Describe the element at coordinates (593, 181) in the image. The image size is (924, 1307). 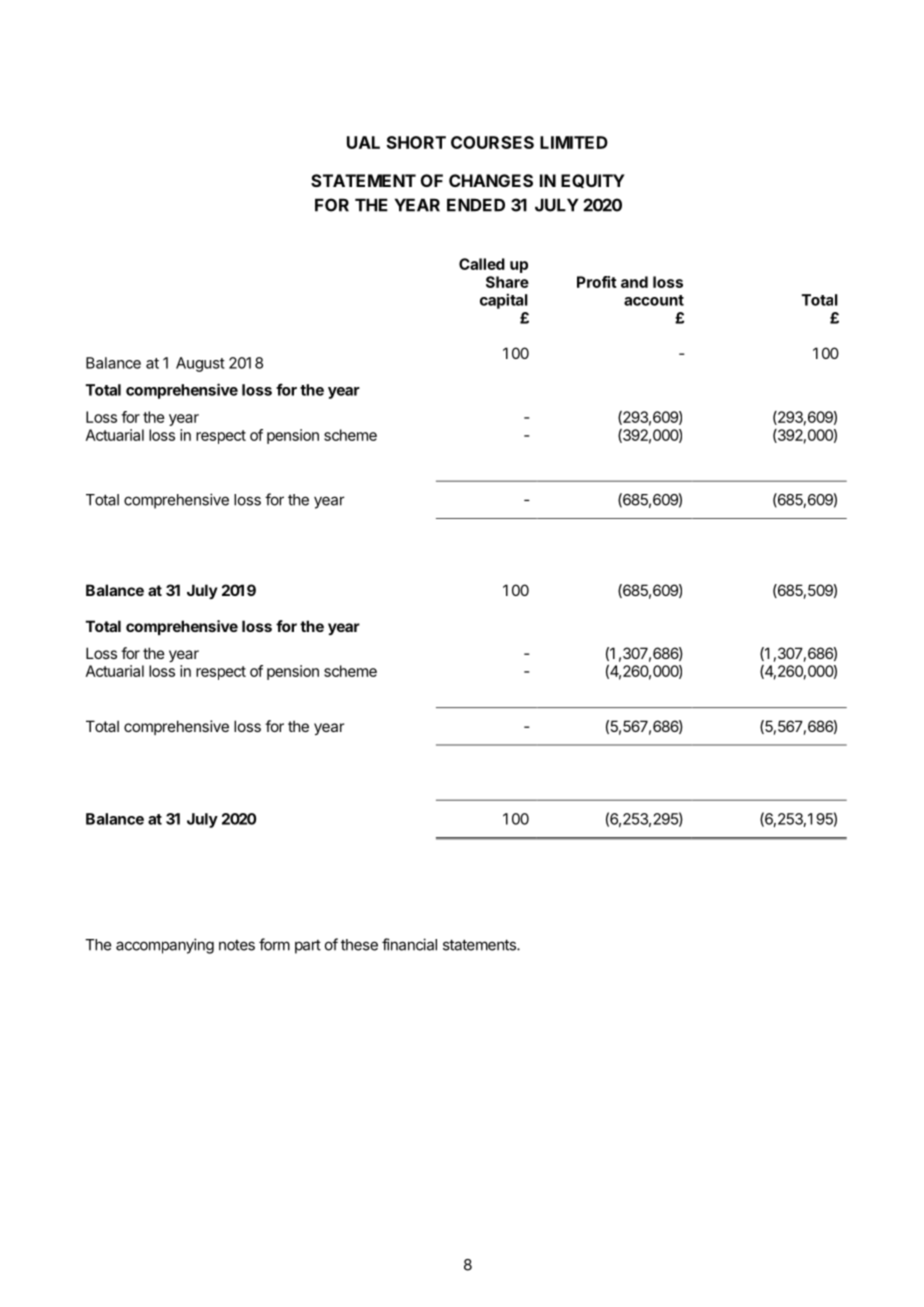
I see `EQUITY` at that location.
